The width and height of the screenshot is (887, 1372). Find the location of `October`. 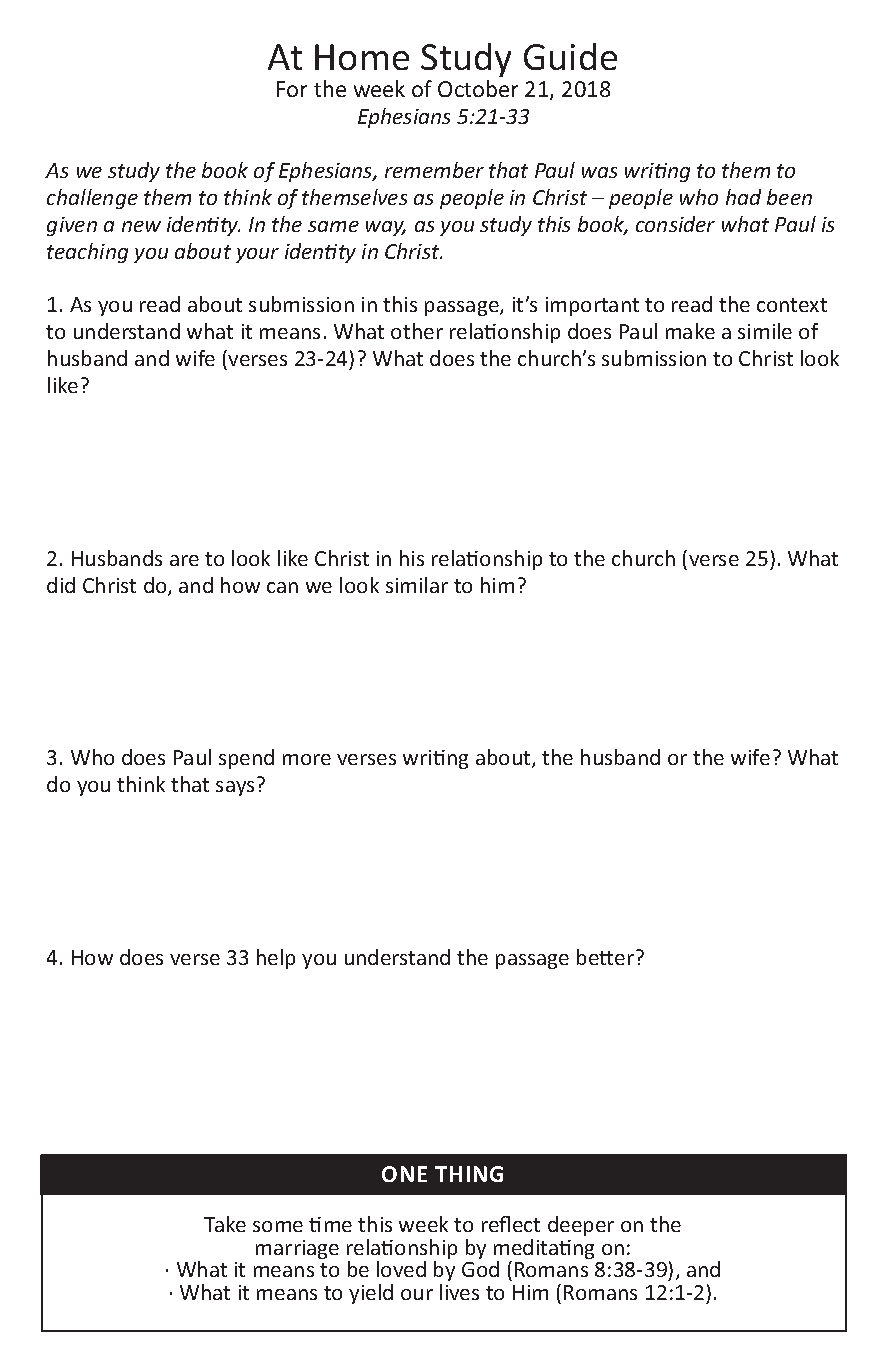

October is located at coordinates (478, 88).
